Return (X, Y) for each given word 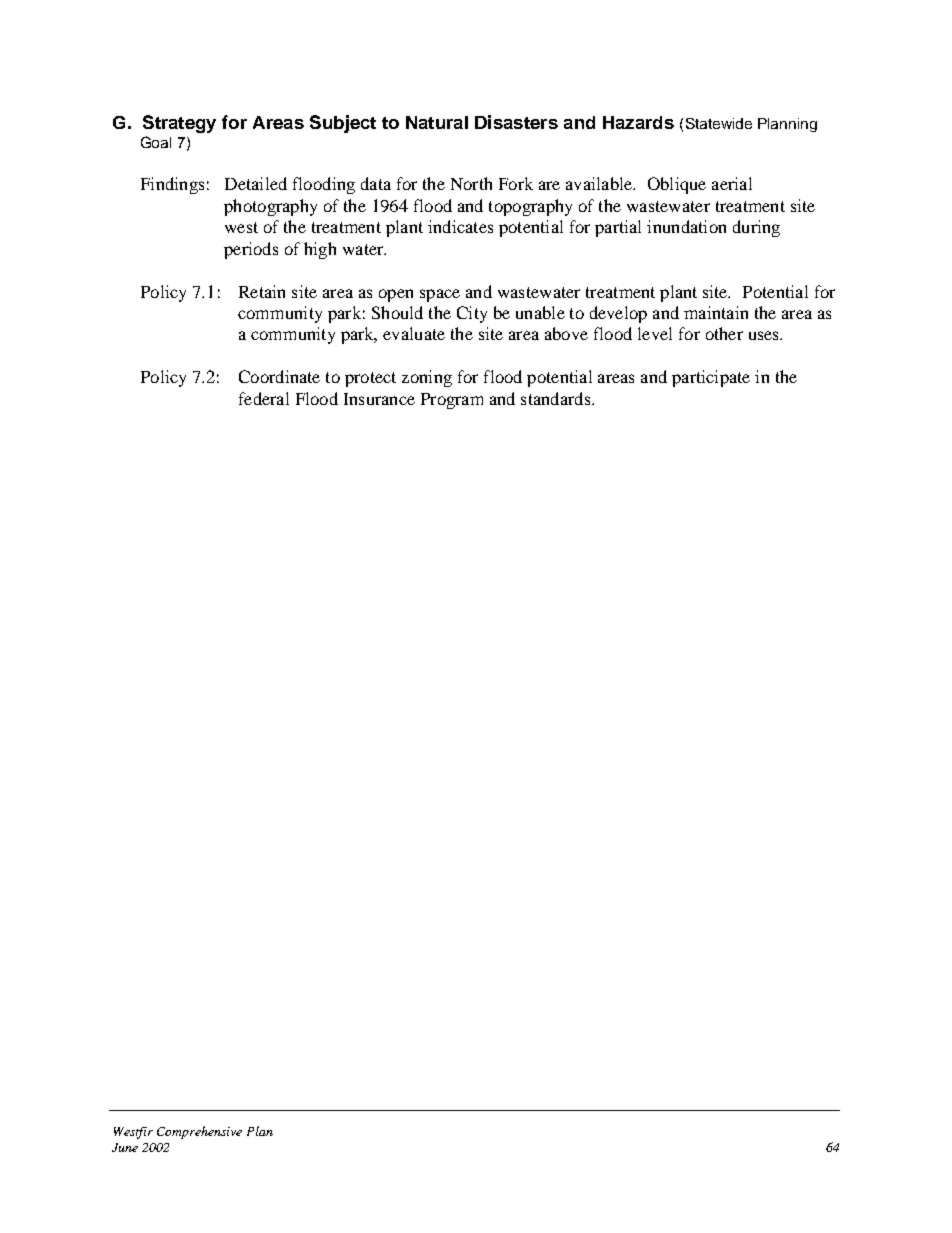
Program (452, 401)
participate (711, 378)
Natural (437, 122)
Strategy (179, 124)
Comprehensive (199, 1132)
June (125, 1147)
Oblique (677, 185)
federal (264, 398)
